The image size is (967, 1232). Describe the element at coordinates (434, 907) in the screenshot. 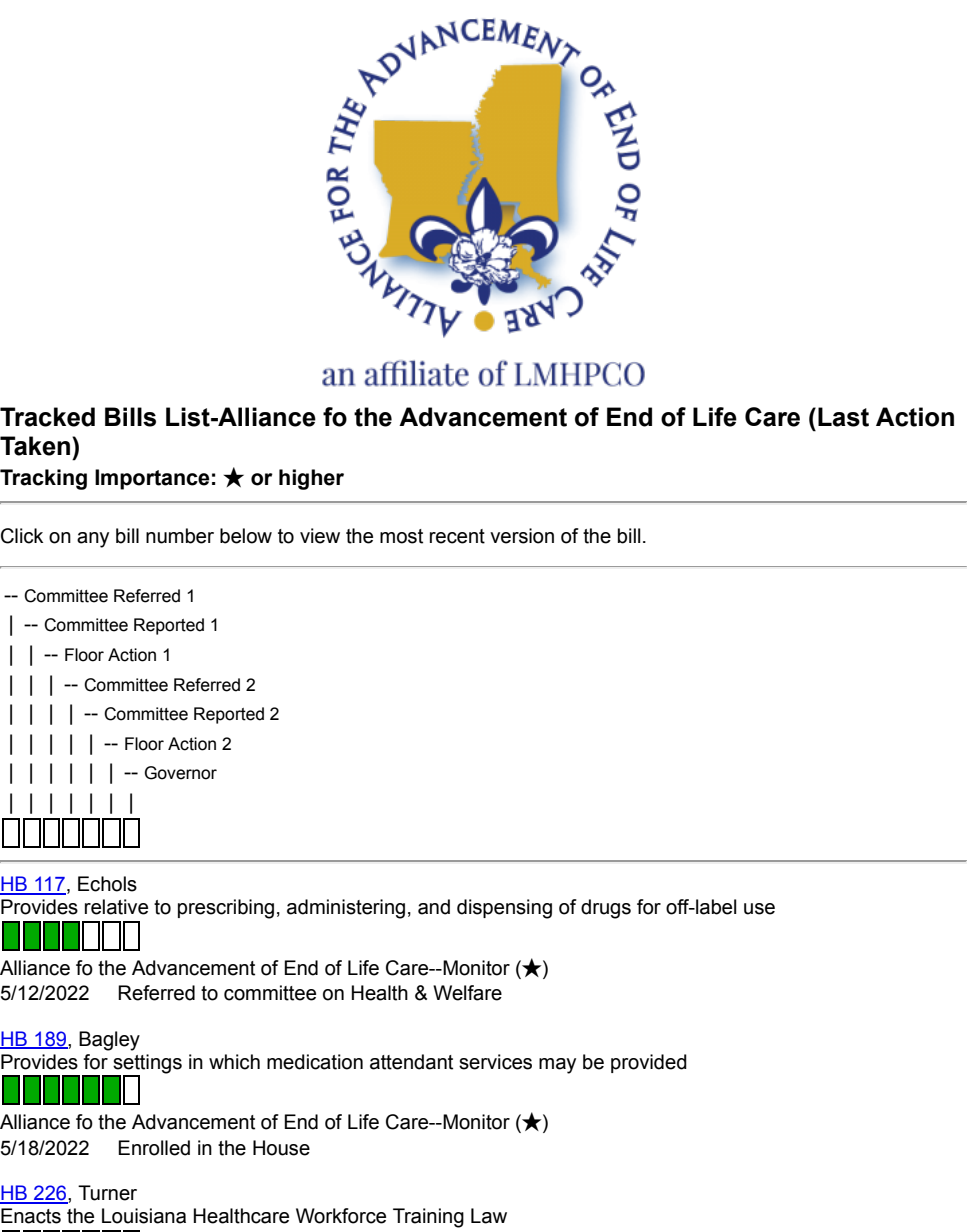

I see `and` at that location.
